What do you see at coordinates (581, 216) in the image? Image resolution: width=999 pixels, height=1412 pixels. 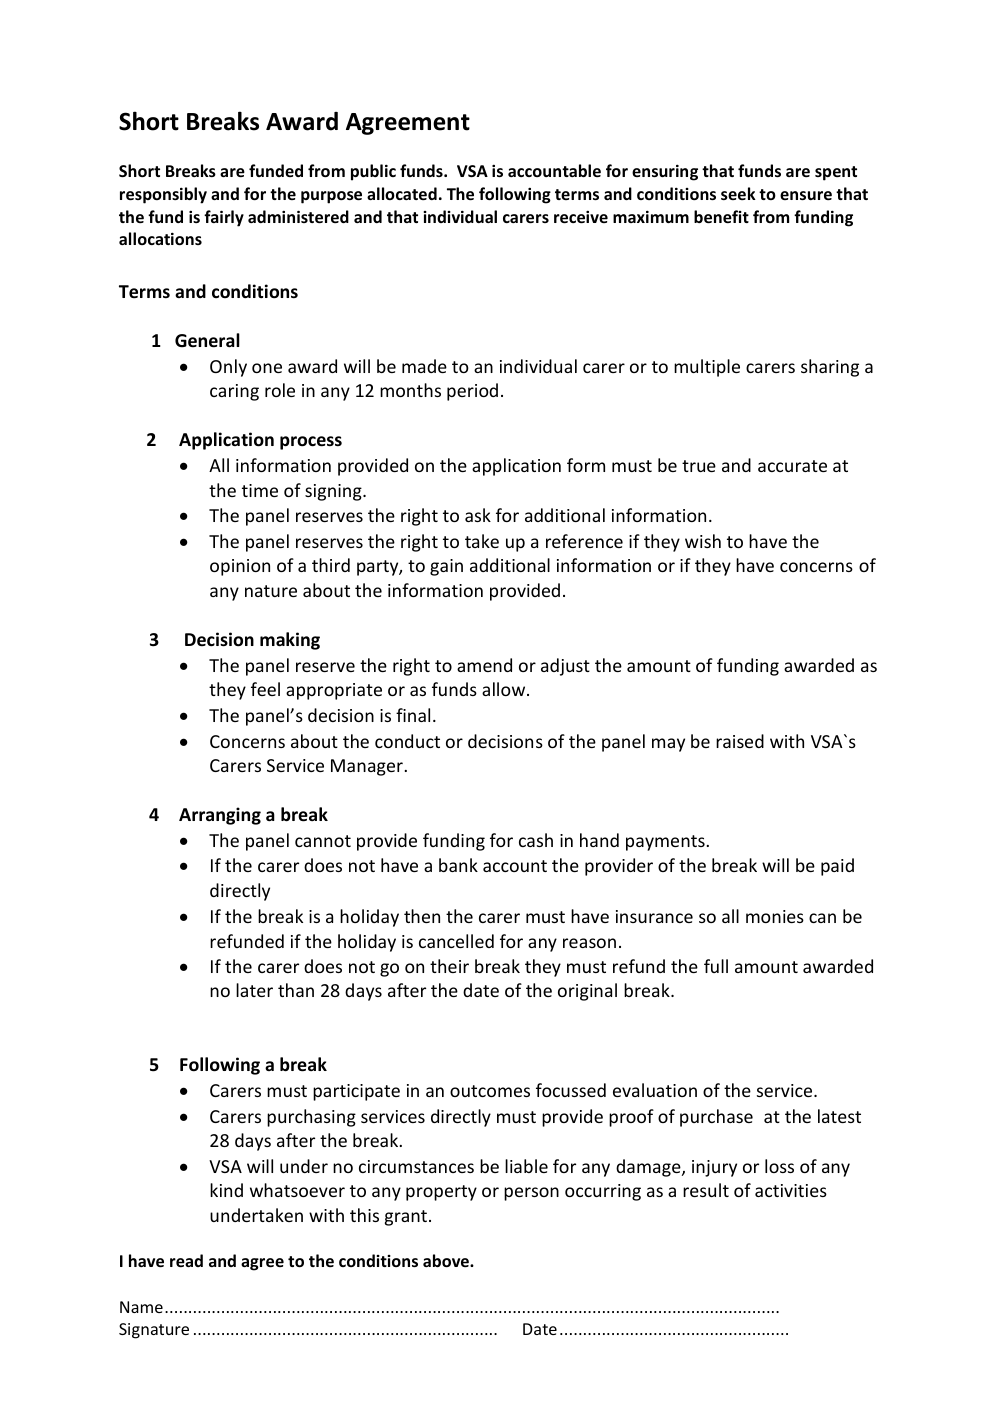 I see `receive` at bounding box center [581, 216].
